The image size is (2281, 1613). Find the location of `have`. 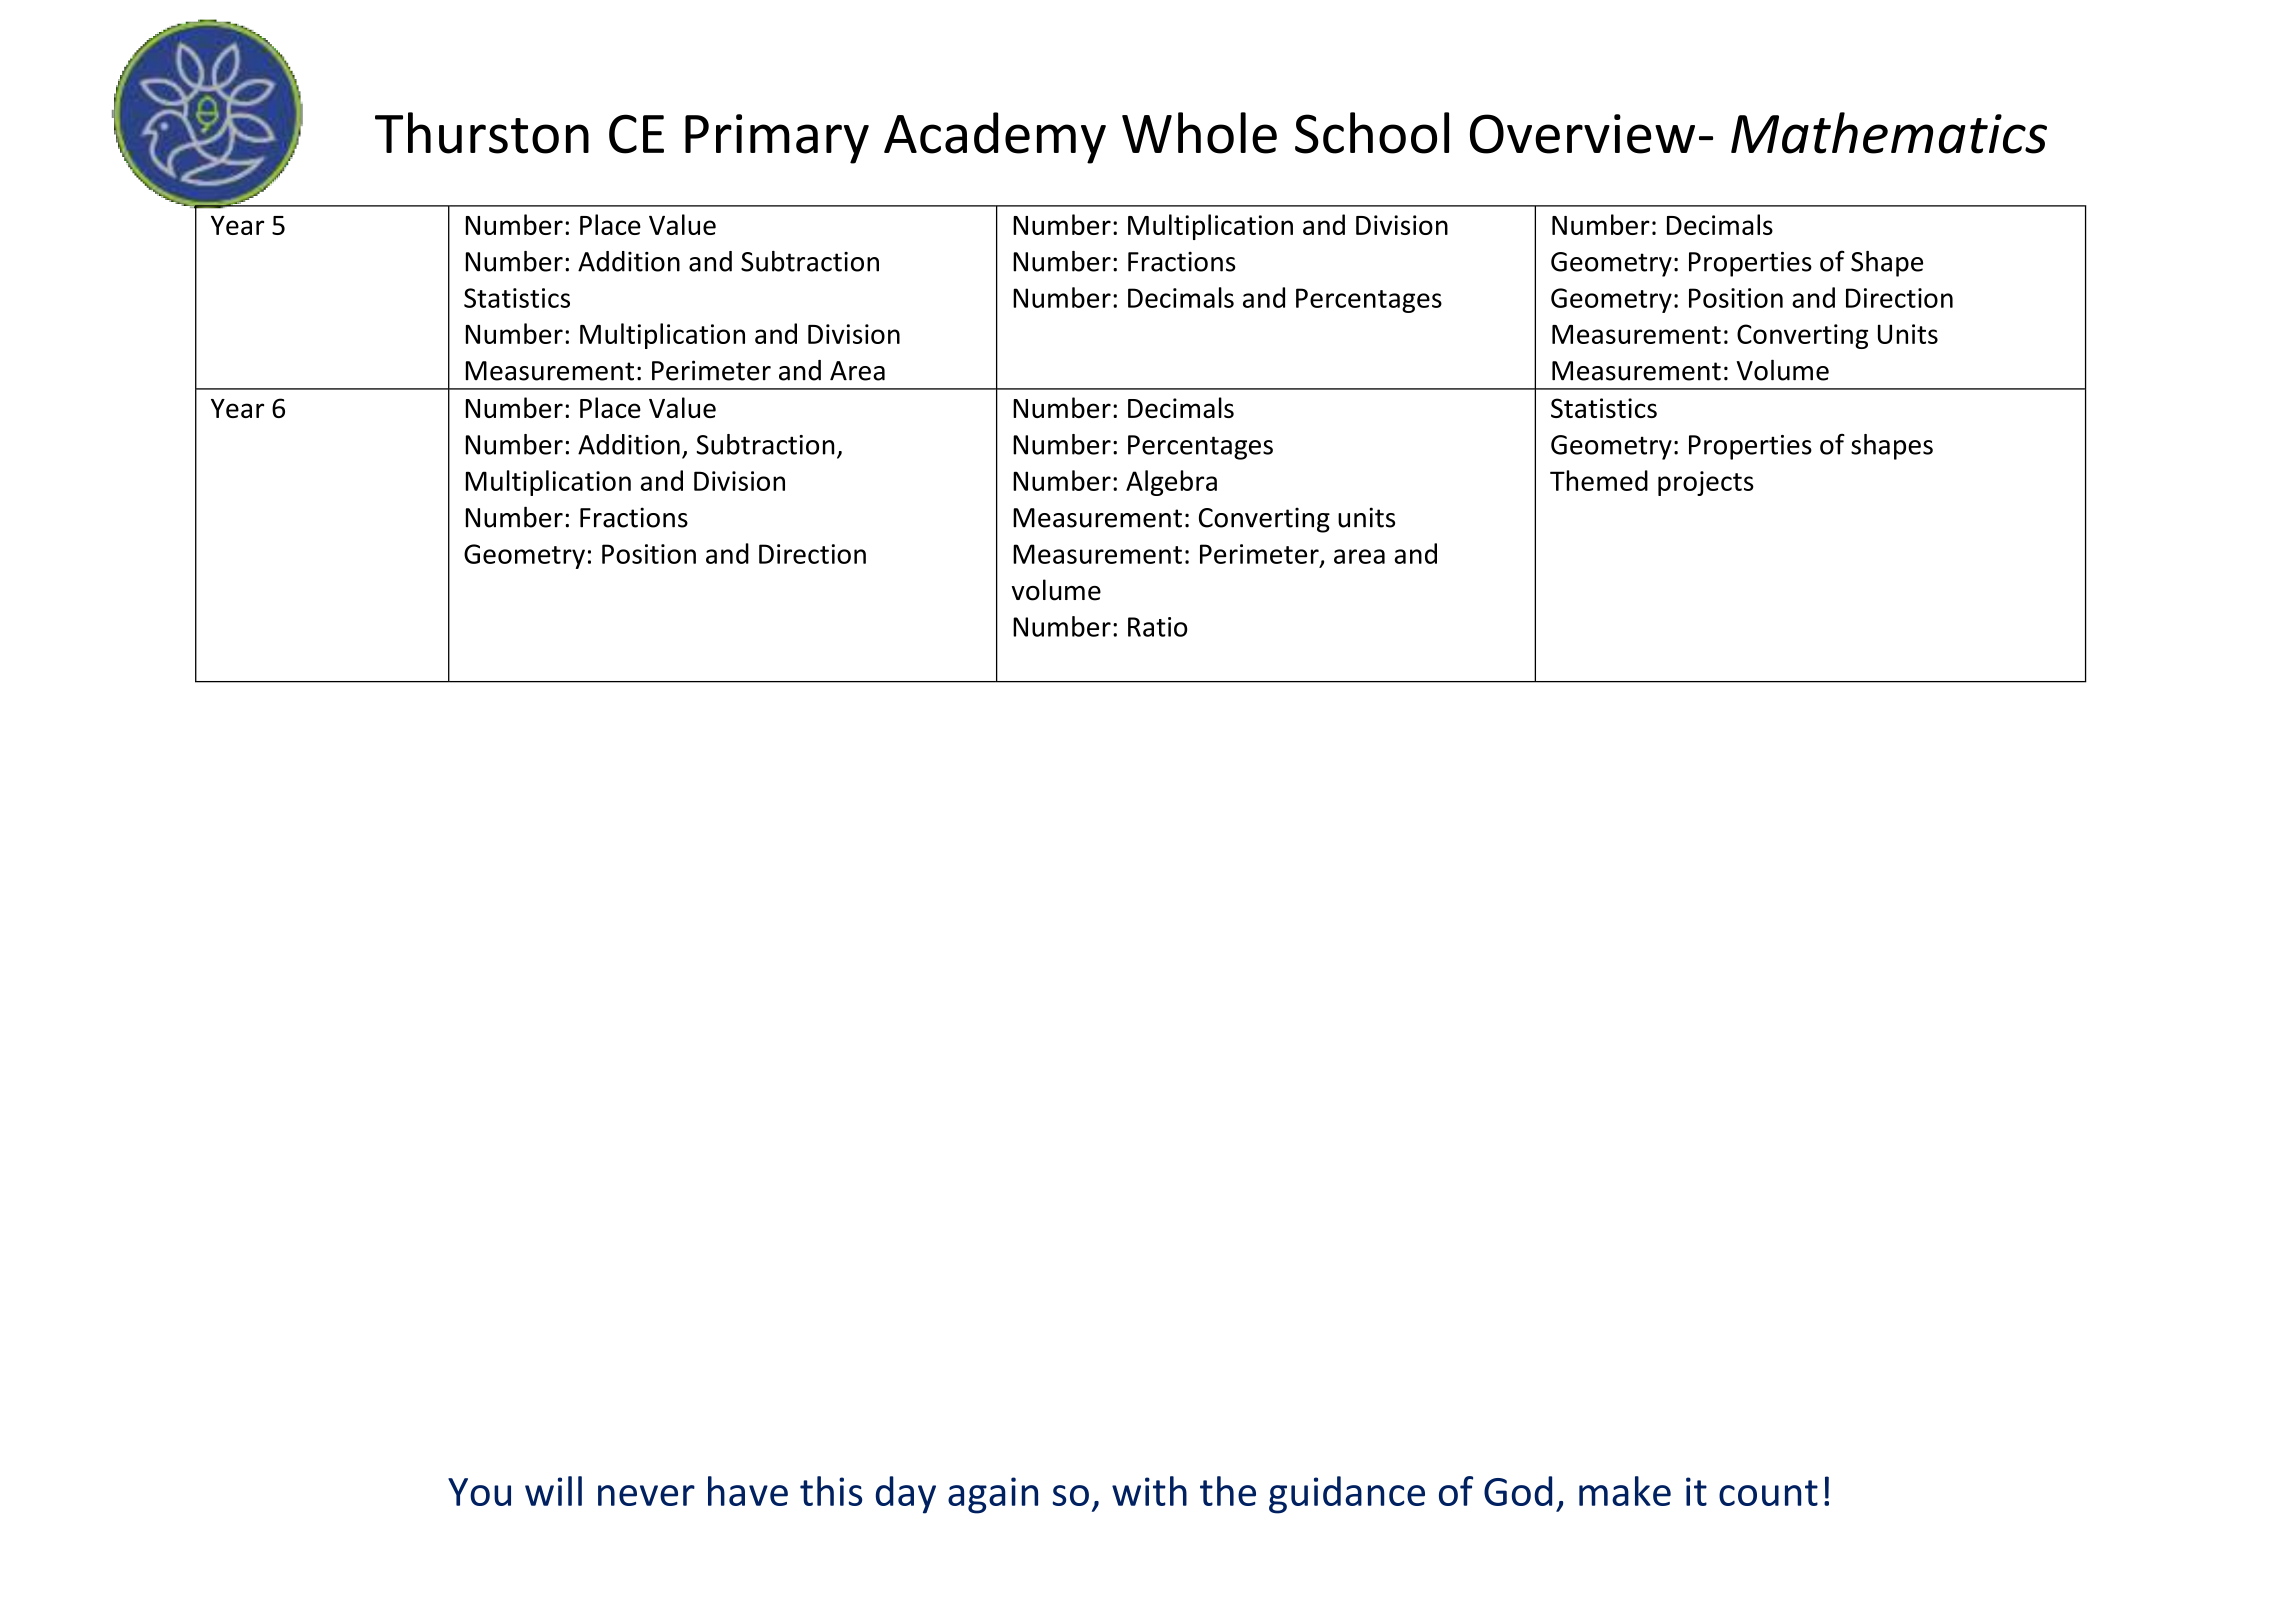

have is located at coordinates (748, 1491).
